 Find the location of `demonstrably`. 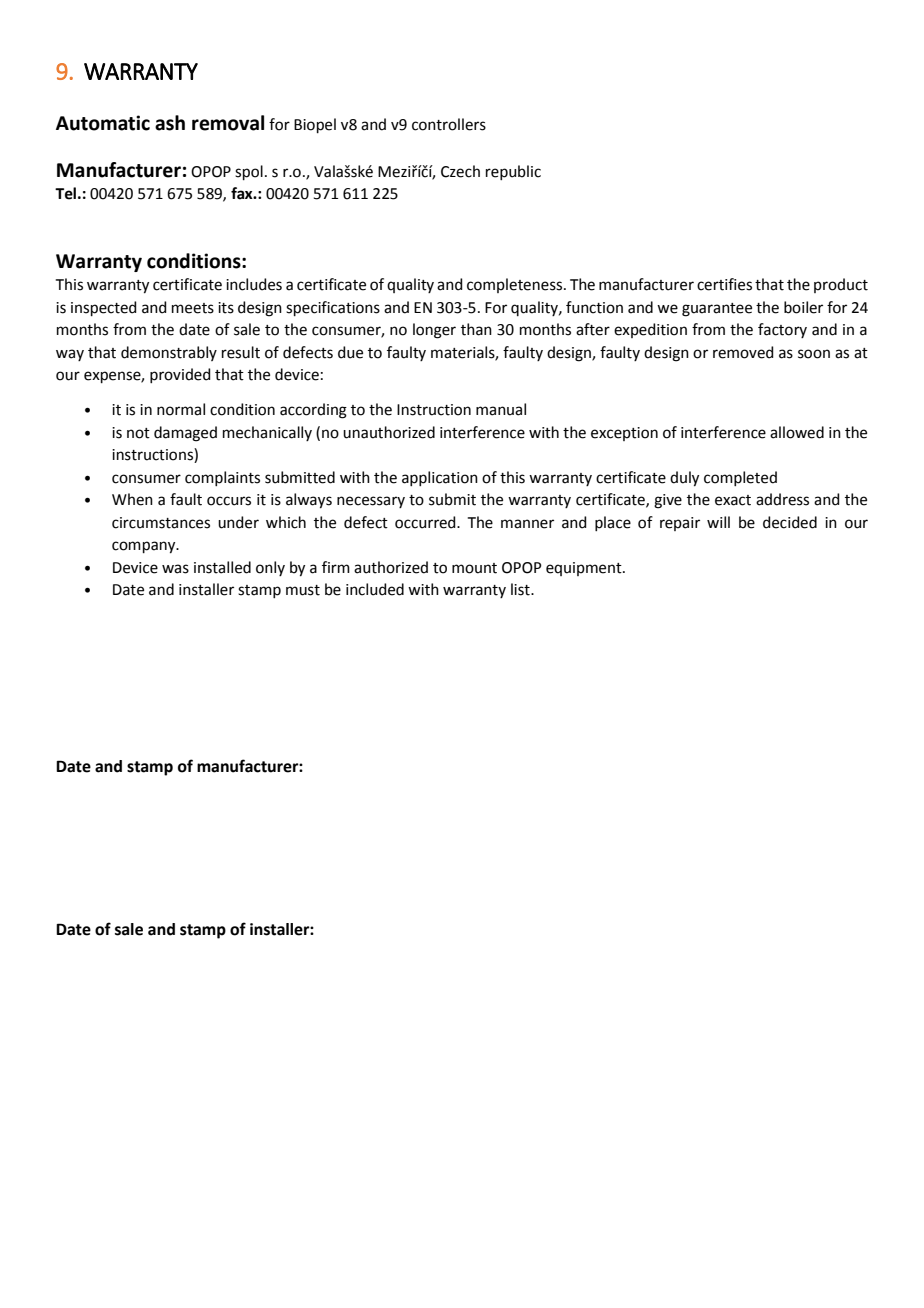

demonstrably is located at coordinates (169, 353).
